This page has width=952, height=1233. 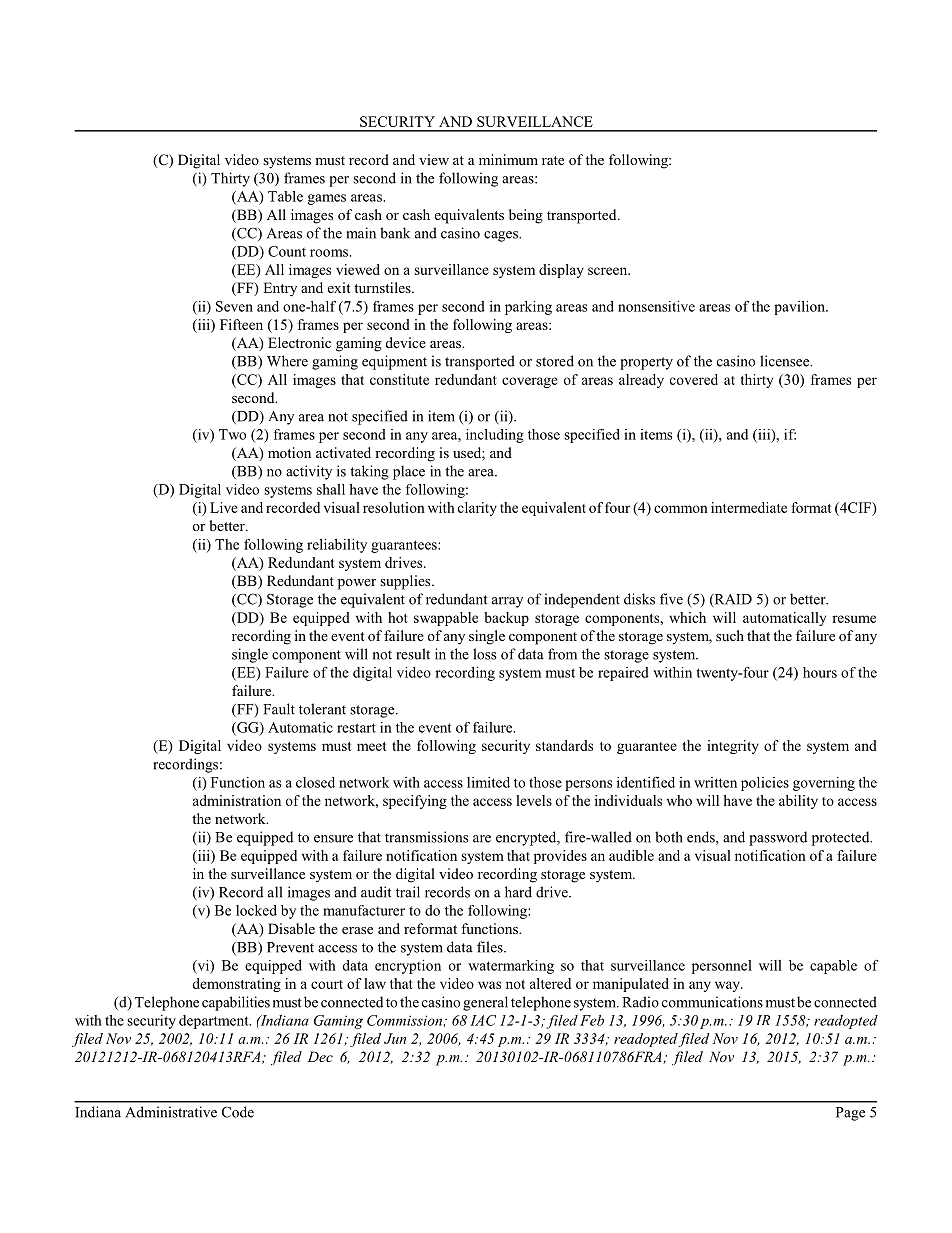 I want to click on Fault, so click(x=279, y=709).
